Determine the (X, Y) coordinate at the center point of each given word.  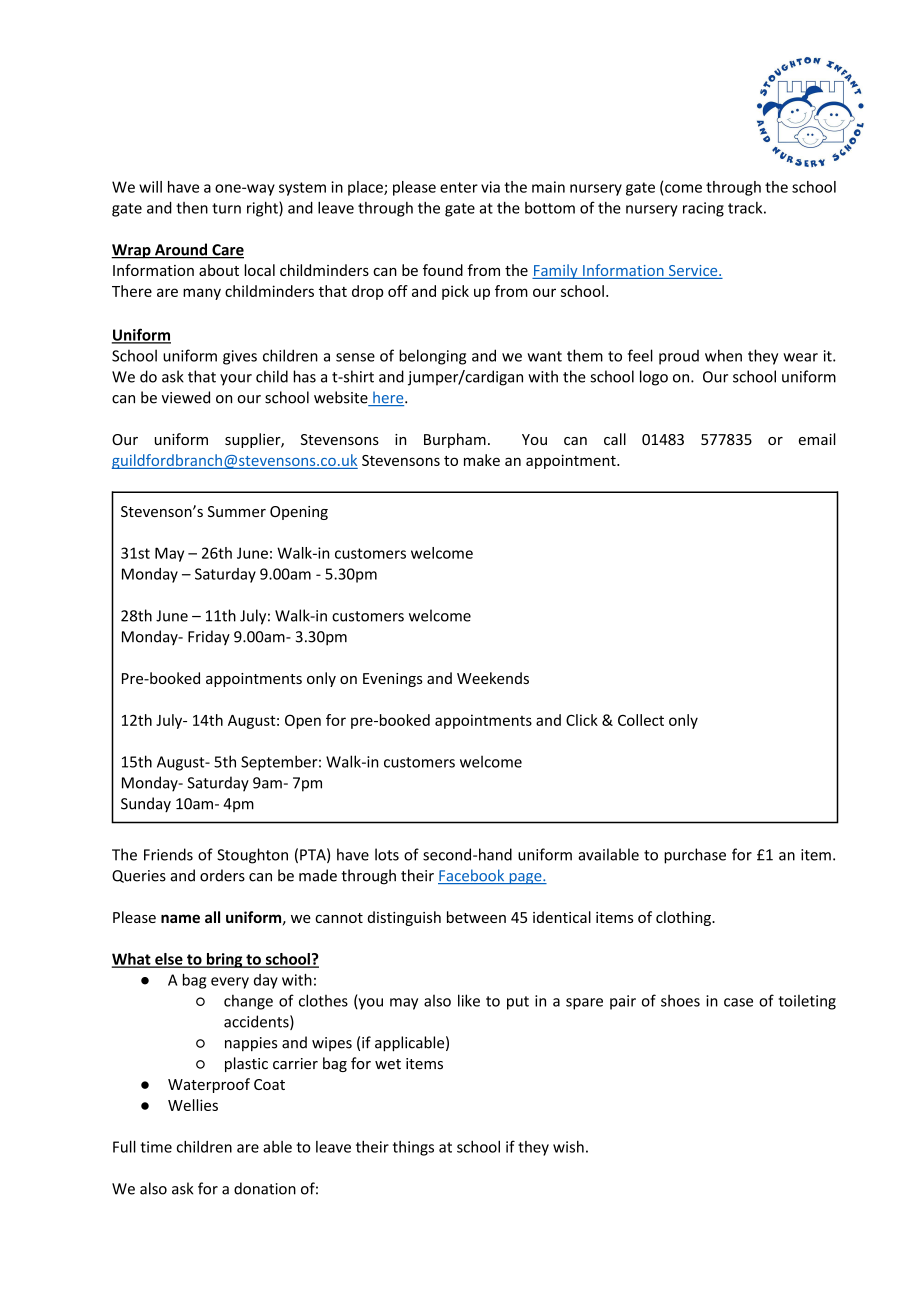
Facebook (472, 876)
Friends (168, 854)
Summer (237, 511)
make (482, 460)
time (156, 1147)
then (192, 208)
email (817, 439)
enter (459, 187)
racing (703, 209)
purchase (695, 856)
